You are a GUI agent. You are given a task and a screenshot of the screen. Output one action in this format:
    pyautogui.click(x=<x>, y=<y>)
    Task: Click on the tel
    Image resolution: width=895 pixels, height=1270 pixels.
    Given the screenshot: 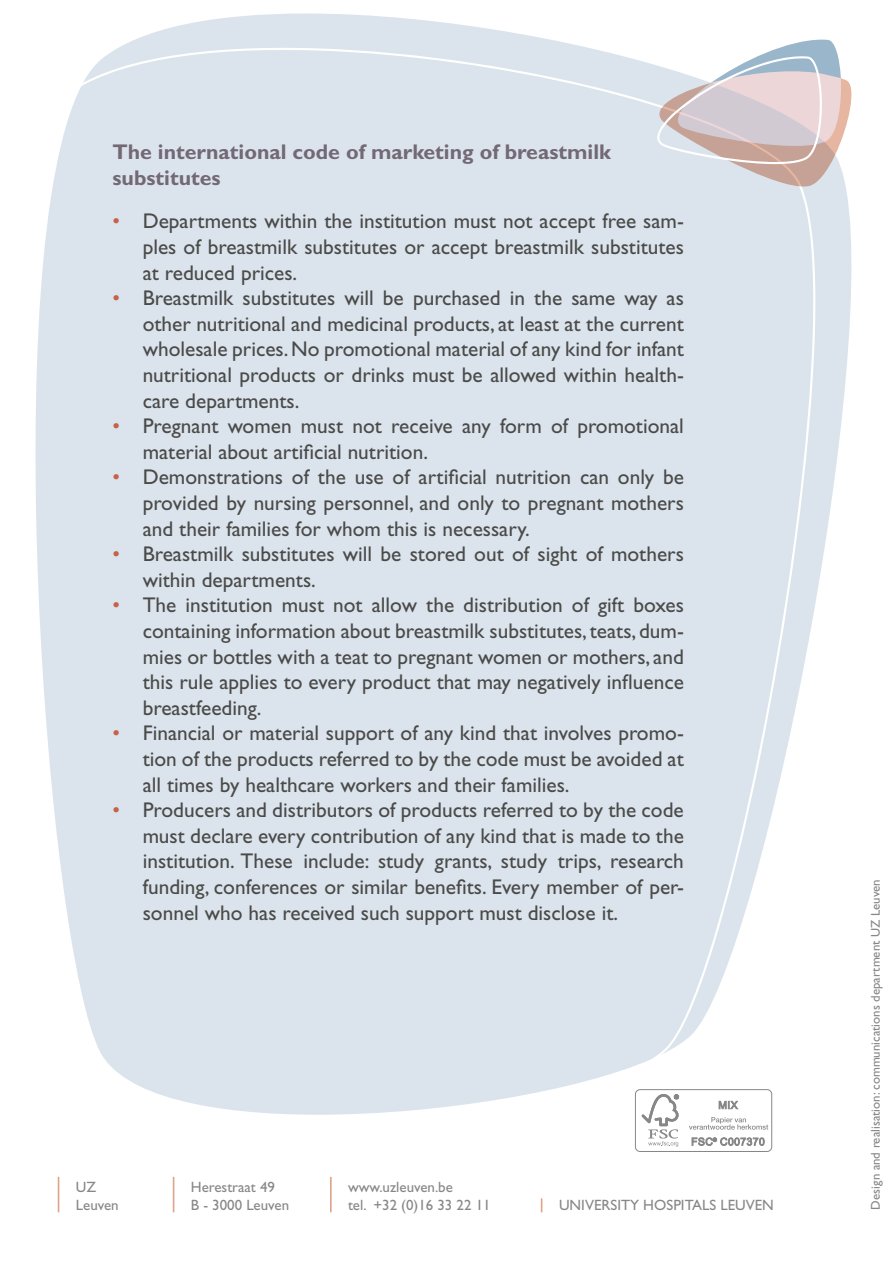 What is the action you would take?
    pyautogui.click(x=356, y=1205)
